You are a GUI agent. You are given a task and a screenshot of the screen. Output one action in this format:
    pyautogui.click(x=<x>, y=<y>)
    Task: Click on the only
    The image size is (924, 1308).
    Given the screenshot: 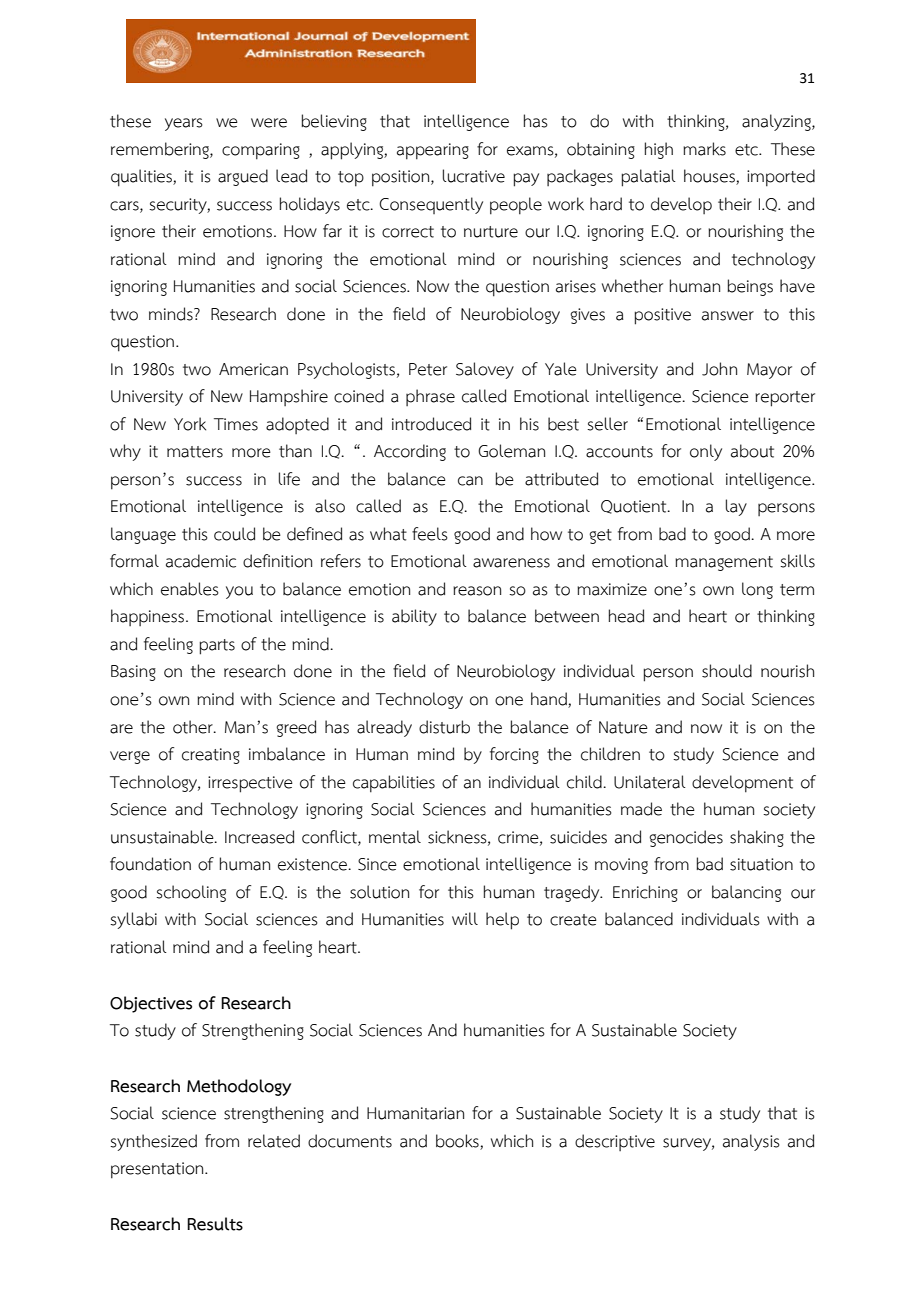 What is the action you would take?
    pyautogui.click(x=706, y=452)
